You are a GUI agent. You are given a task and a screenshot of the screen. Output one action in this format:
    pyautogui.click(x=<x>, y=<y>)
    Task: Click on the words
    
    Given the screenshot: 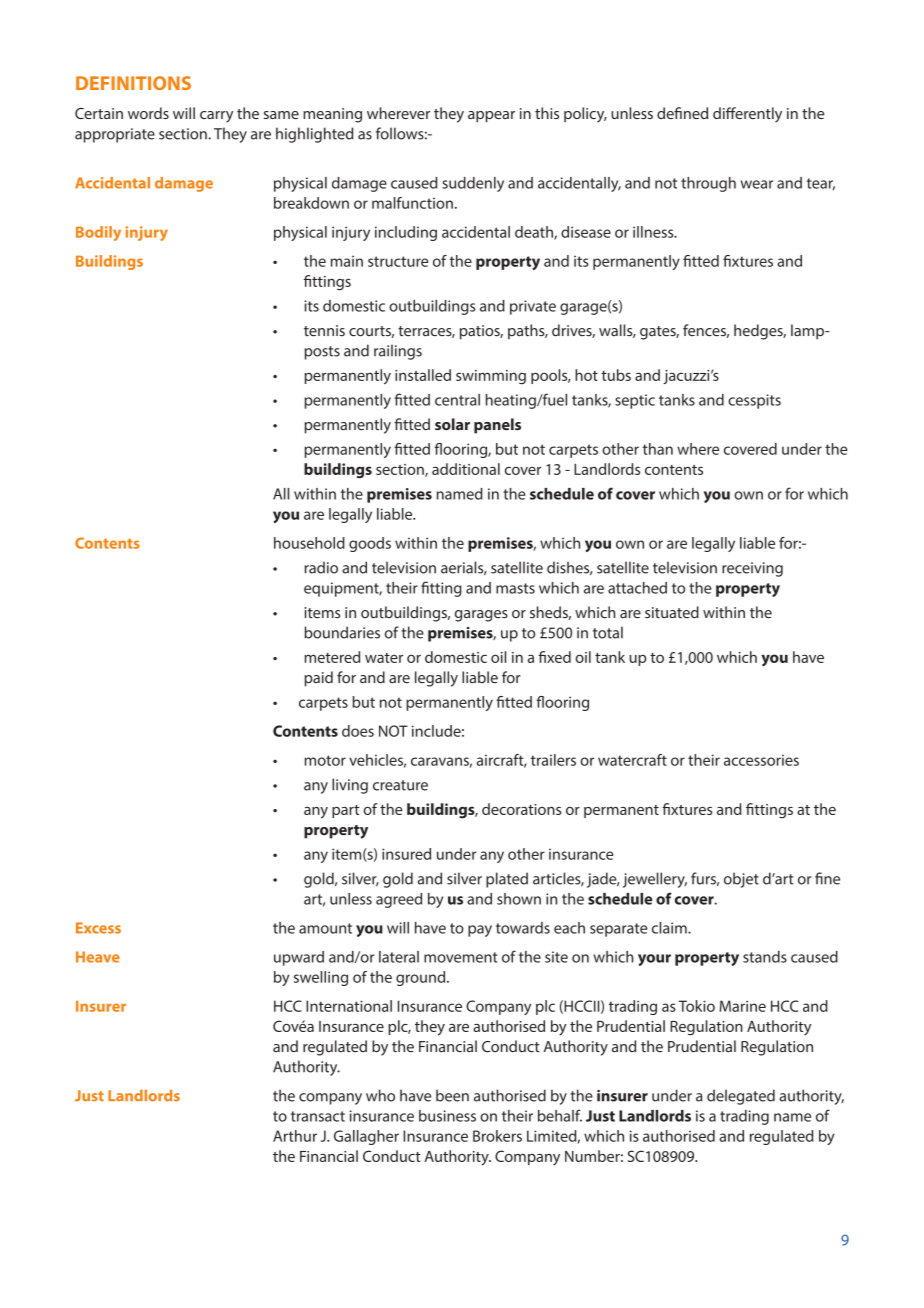 What is the action you would take?
    pyautogui.click(x=148, y=113)
